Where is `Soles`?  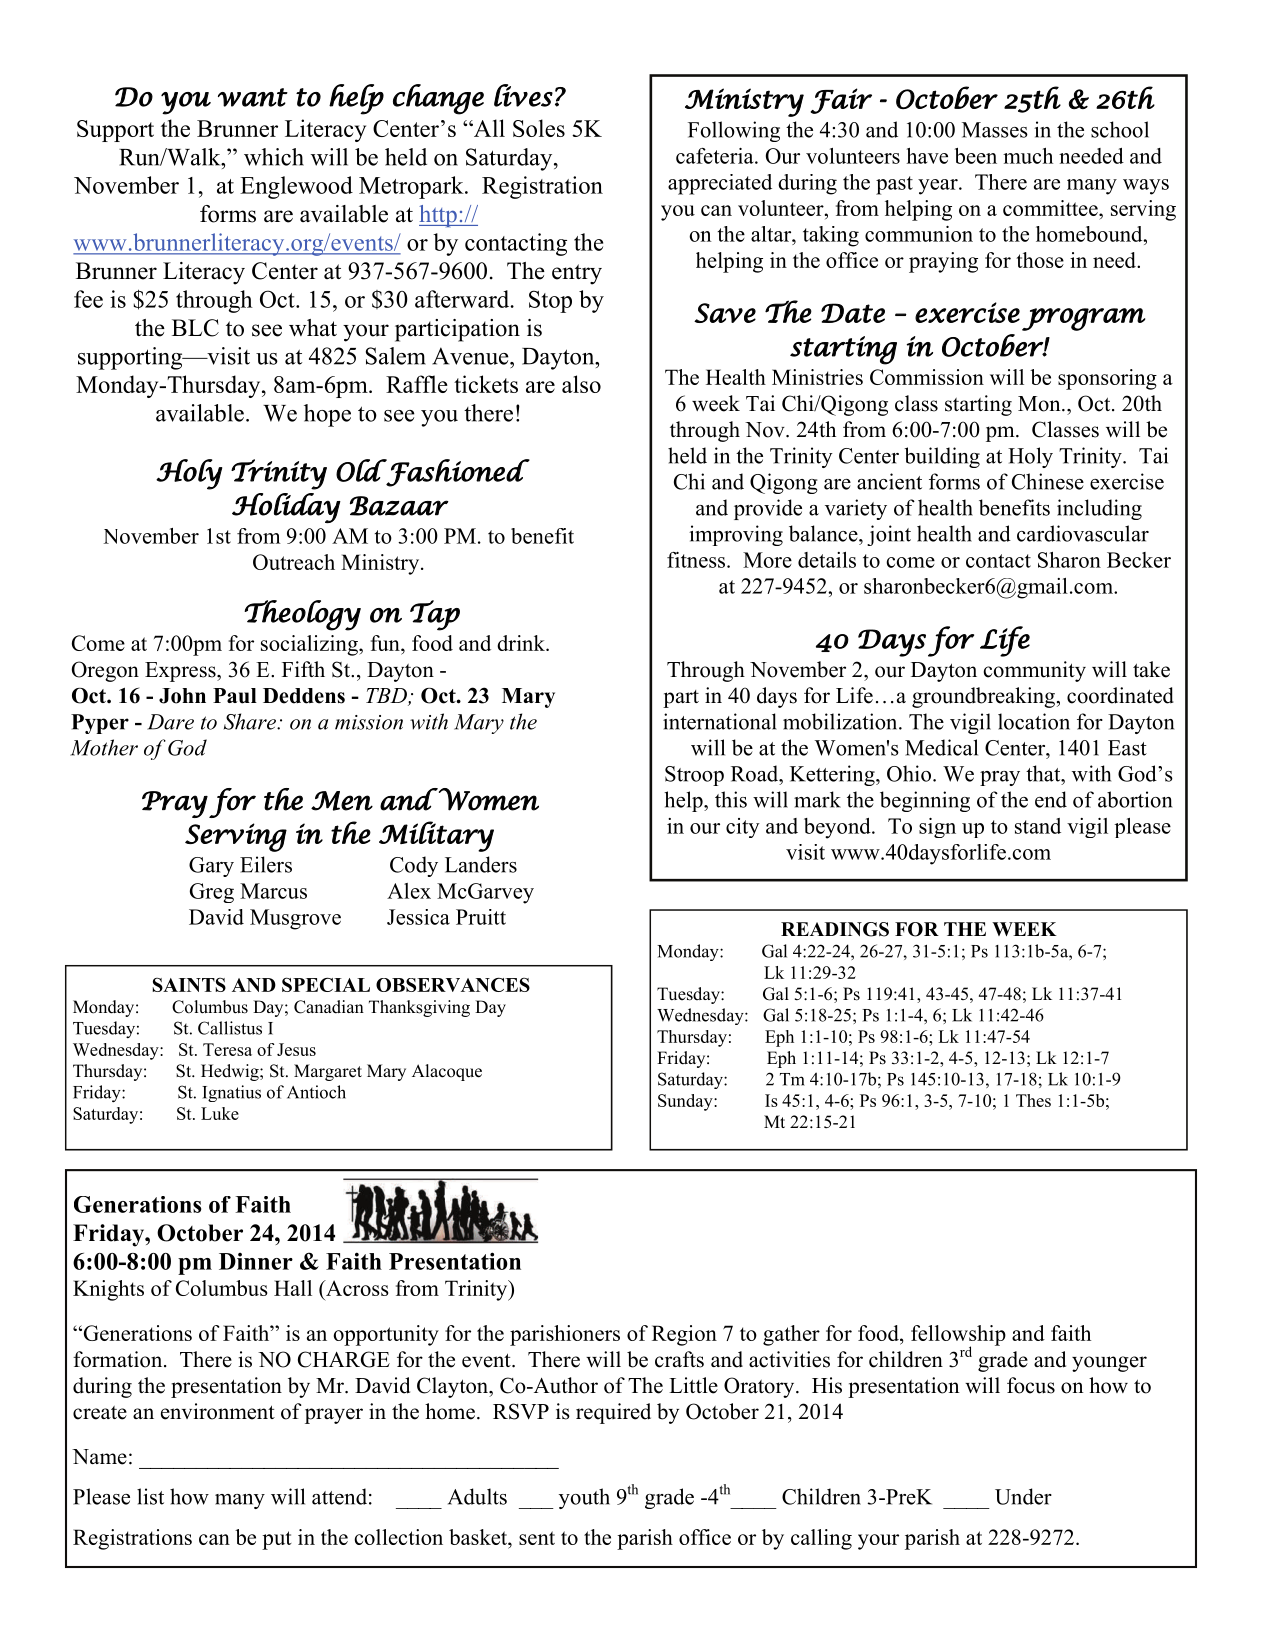
Soles is located at coordinates (539, 128).
